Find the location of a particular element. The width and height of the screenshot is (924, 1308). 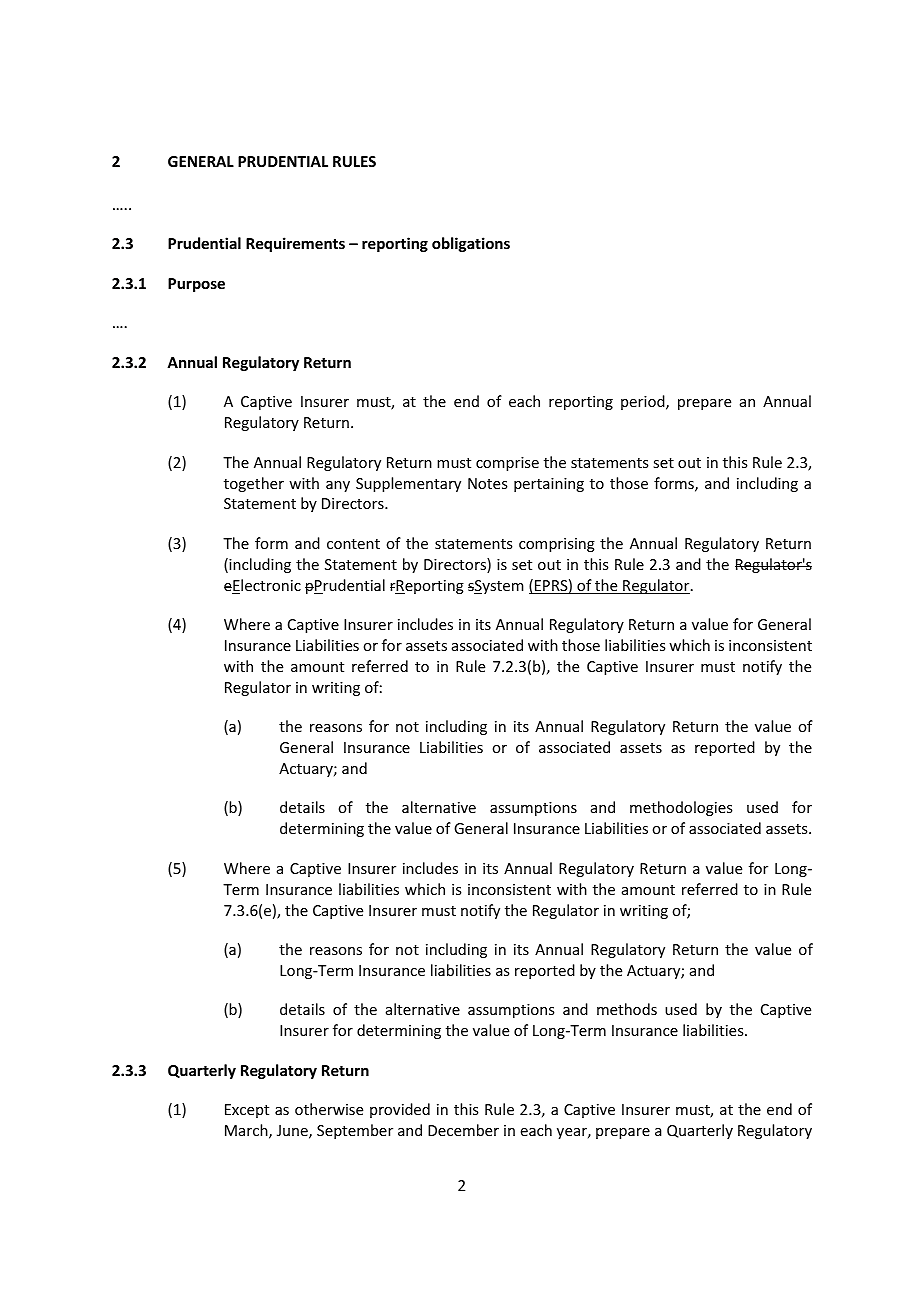

obligations is located at coordinates (471, 244).
